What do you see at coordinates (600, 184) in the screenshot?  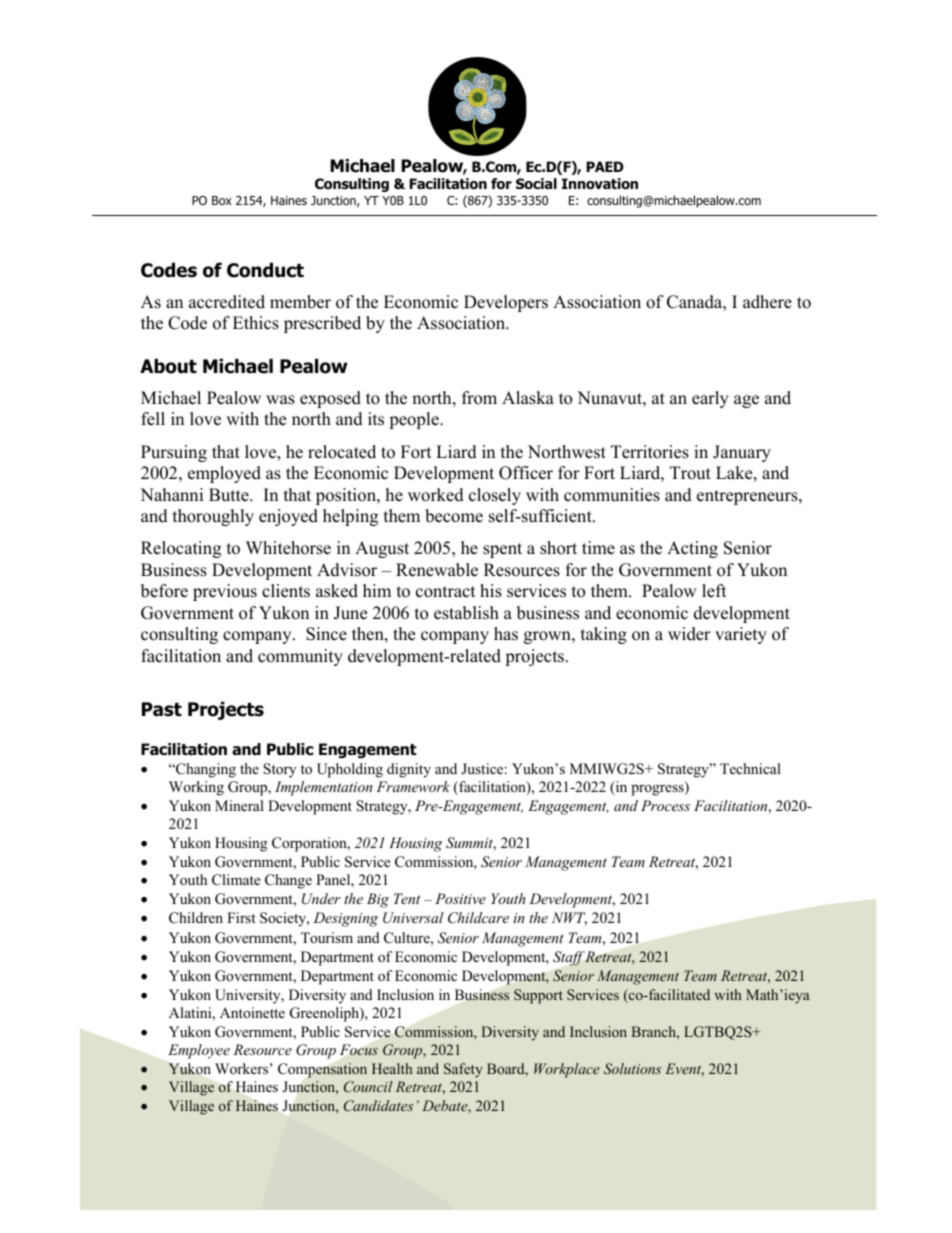 I see `Innovation` at bounding box center [600, 184].
